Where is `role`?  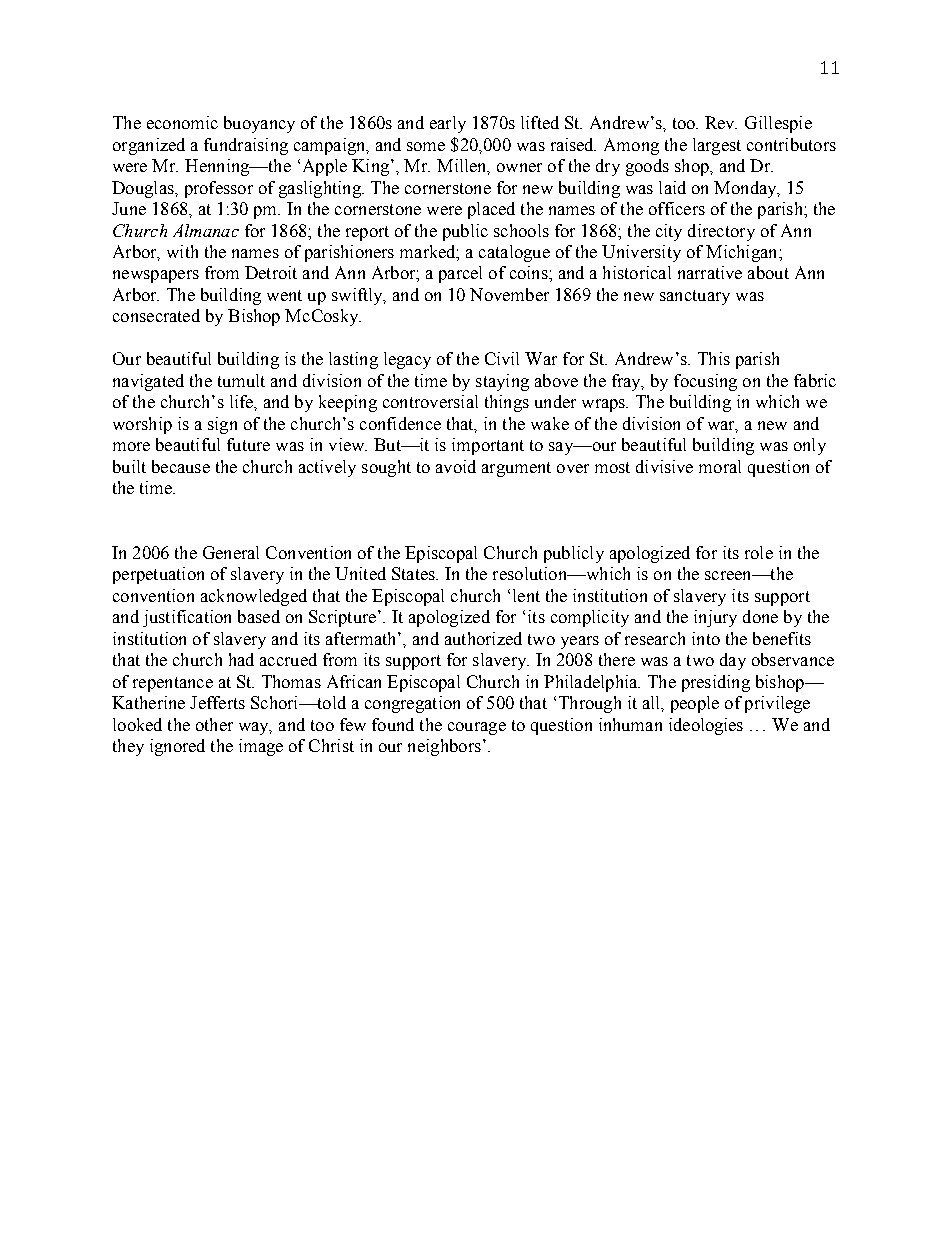 role is located at coordinates (759, 552).
